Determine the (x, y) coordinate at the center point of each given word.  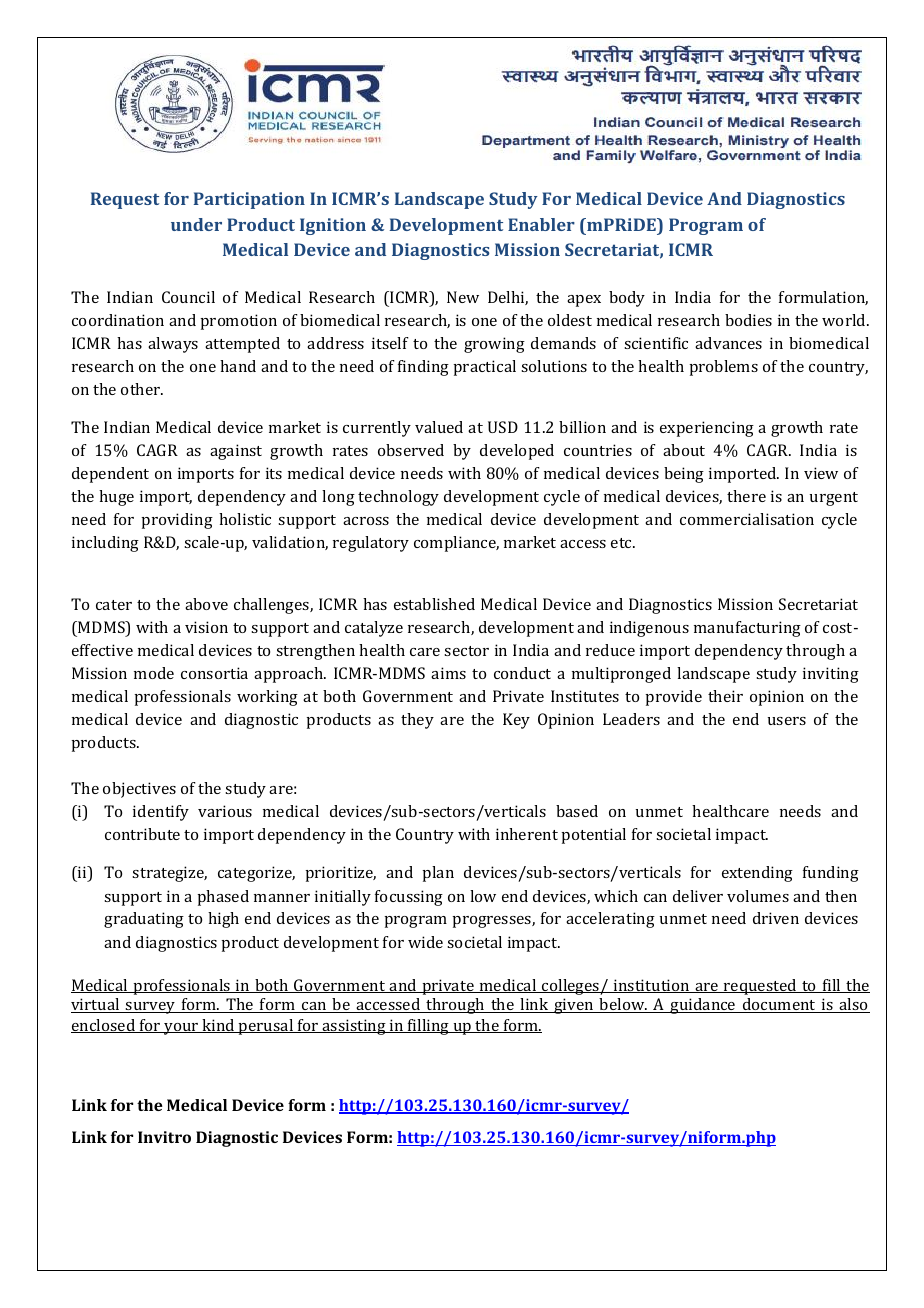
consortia (214, 673)
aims (448, 673)
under (196, 224)
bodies (748, 320)
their (725, 696)
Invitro (164, 1137)
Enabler (541, 224)
